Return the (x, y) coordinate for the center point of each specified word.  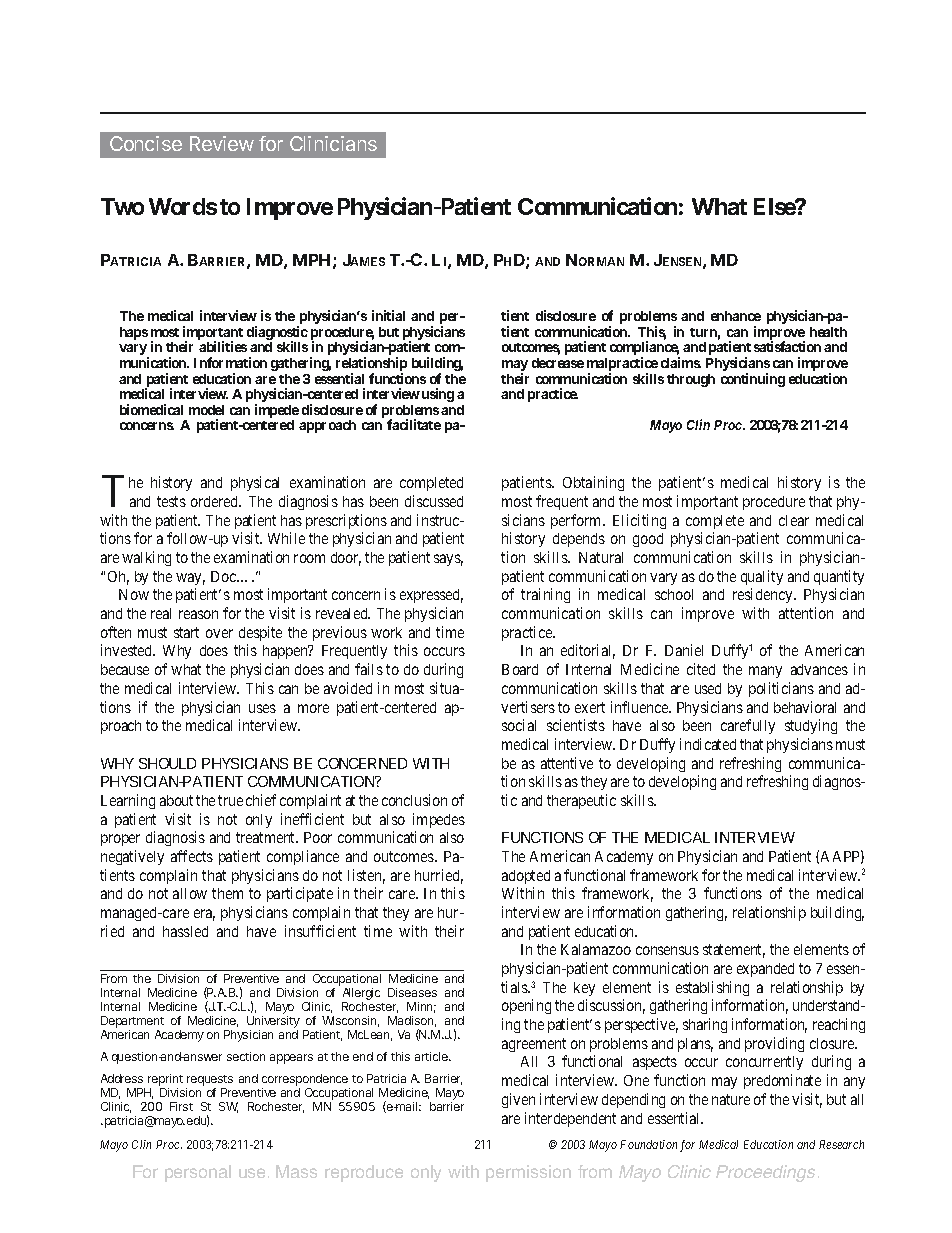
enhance (736, 316)
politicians (781, 689)
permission (528, 1173)
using (438, 395)
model (206, 410)
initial (388, 315)
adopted (526, 877)
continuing (753, 380)
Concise (146, 143)
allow (190, 893)
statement (734, 951)
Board (520, 669)
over (219, 633)
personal (198, 1173)
